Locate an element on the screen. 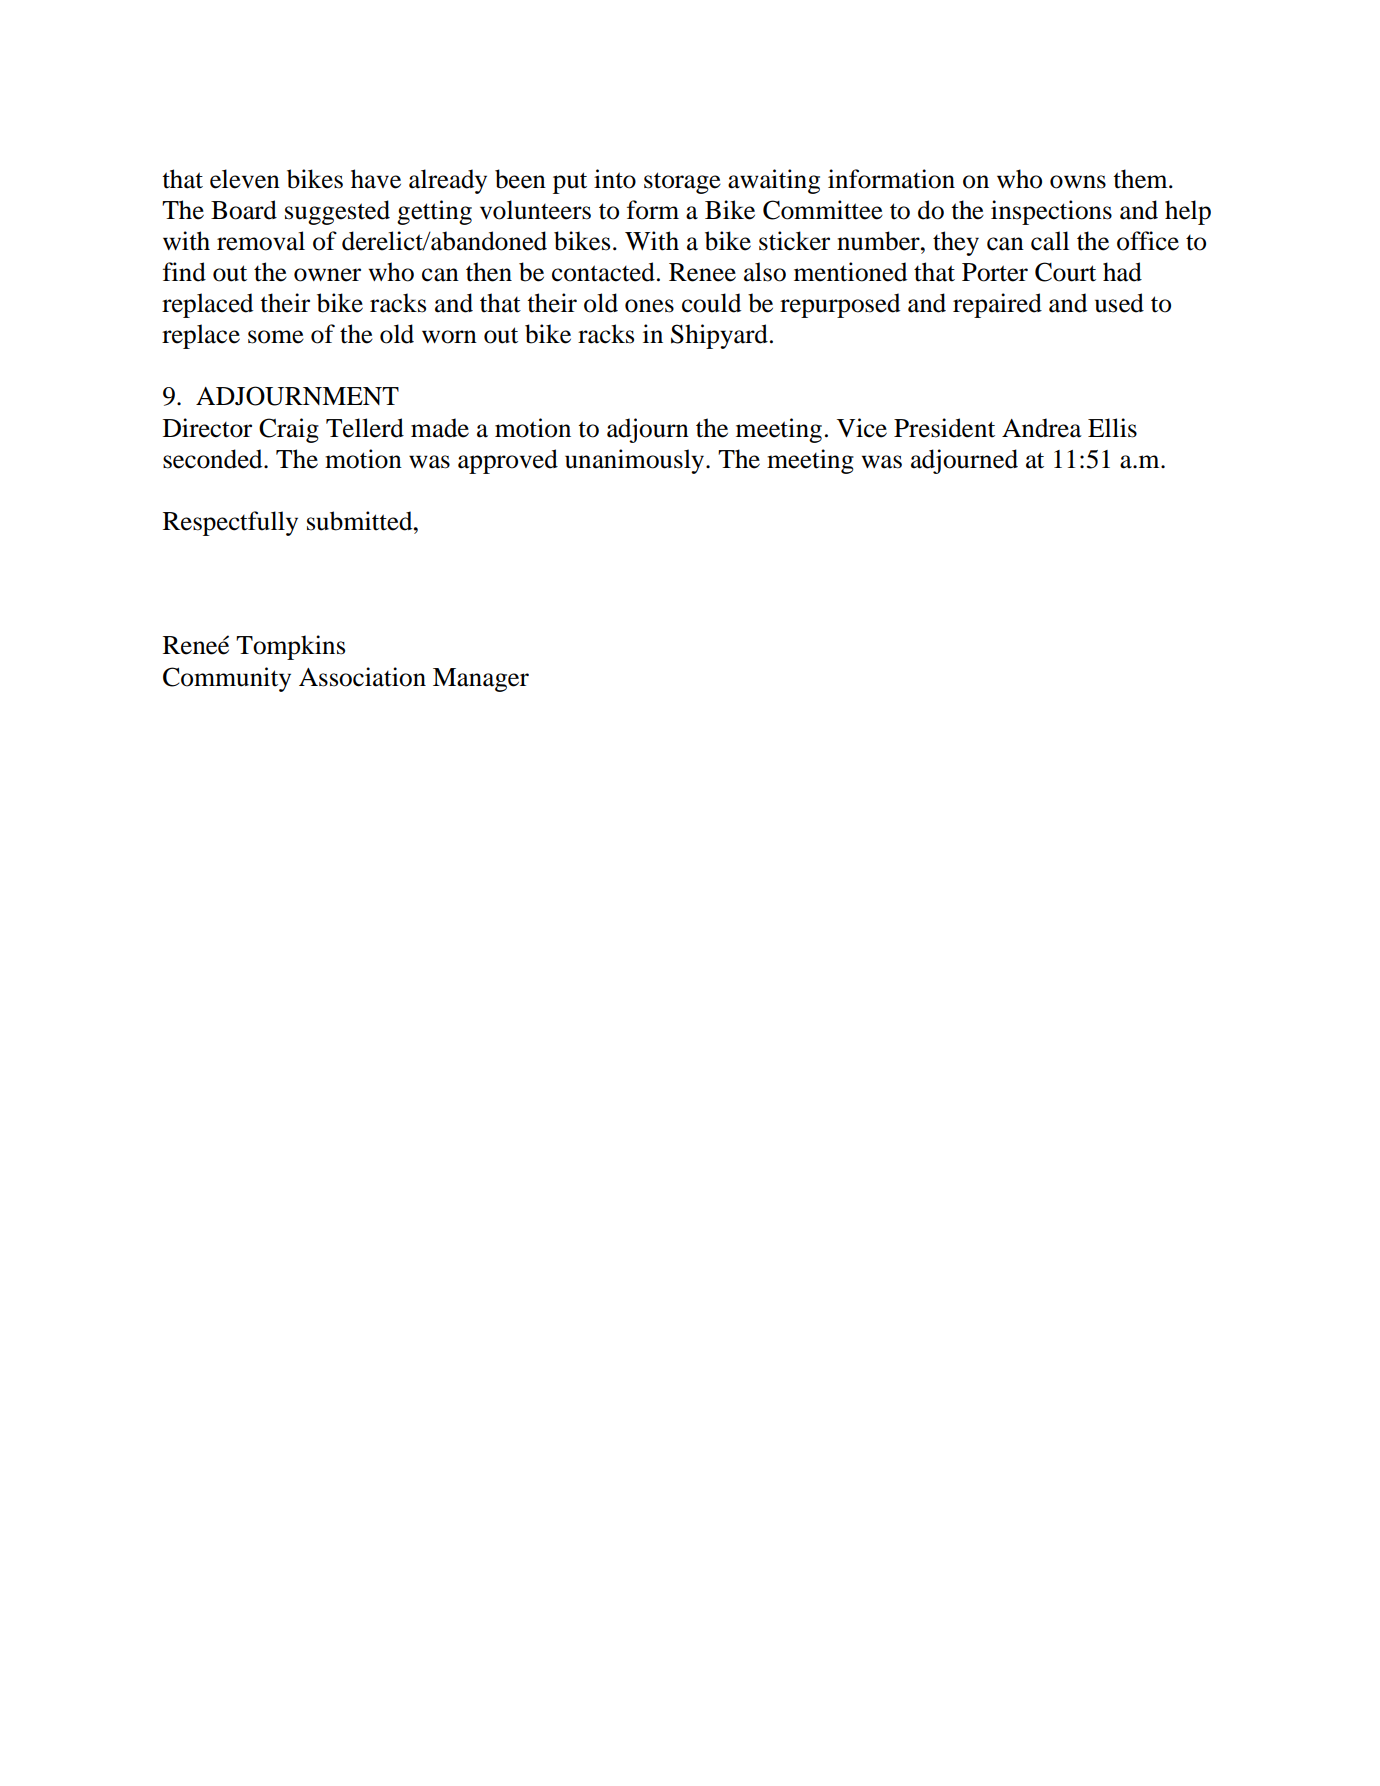 The width and height of the screenshot is (1380, 1786). Andrea is located at coordinates (1042, 428).
